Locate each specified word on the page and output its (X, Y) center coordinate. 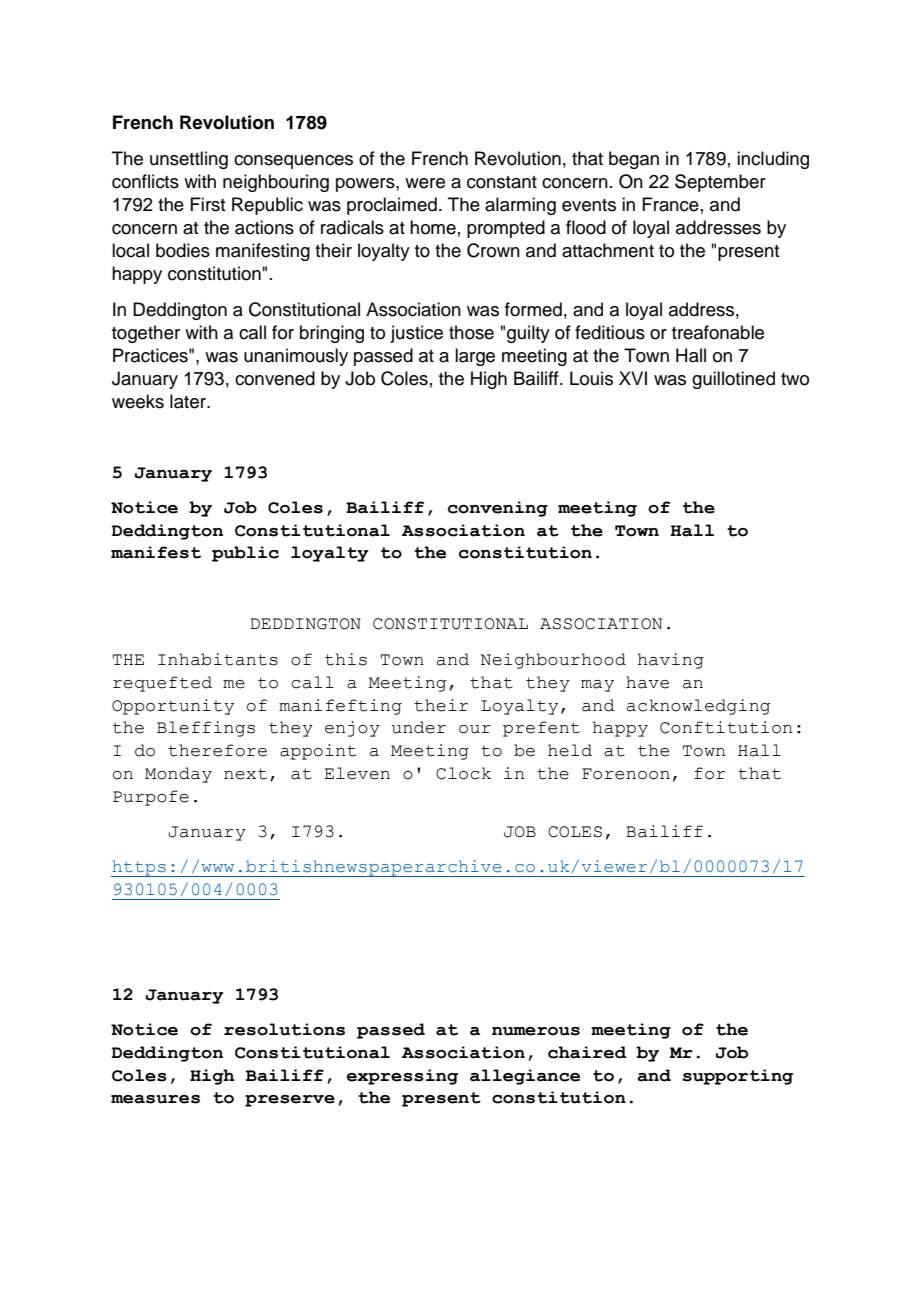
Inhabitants (218, 659)
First (207, 204)
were (425, 183)
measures (155, 1099)
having (671, 661)
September (720, 183)
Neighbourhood (553, 661)
